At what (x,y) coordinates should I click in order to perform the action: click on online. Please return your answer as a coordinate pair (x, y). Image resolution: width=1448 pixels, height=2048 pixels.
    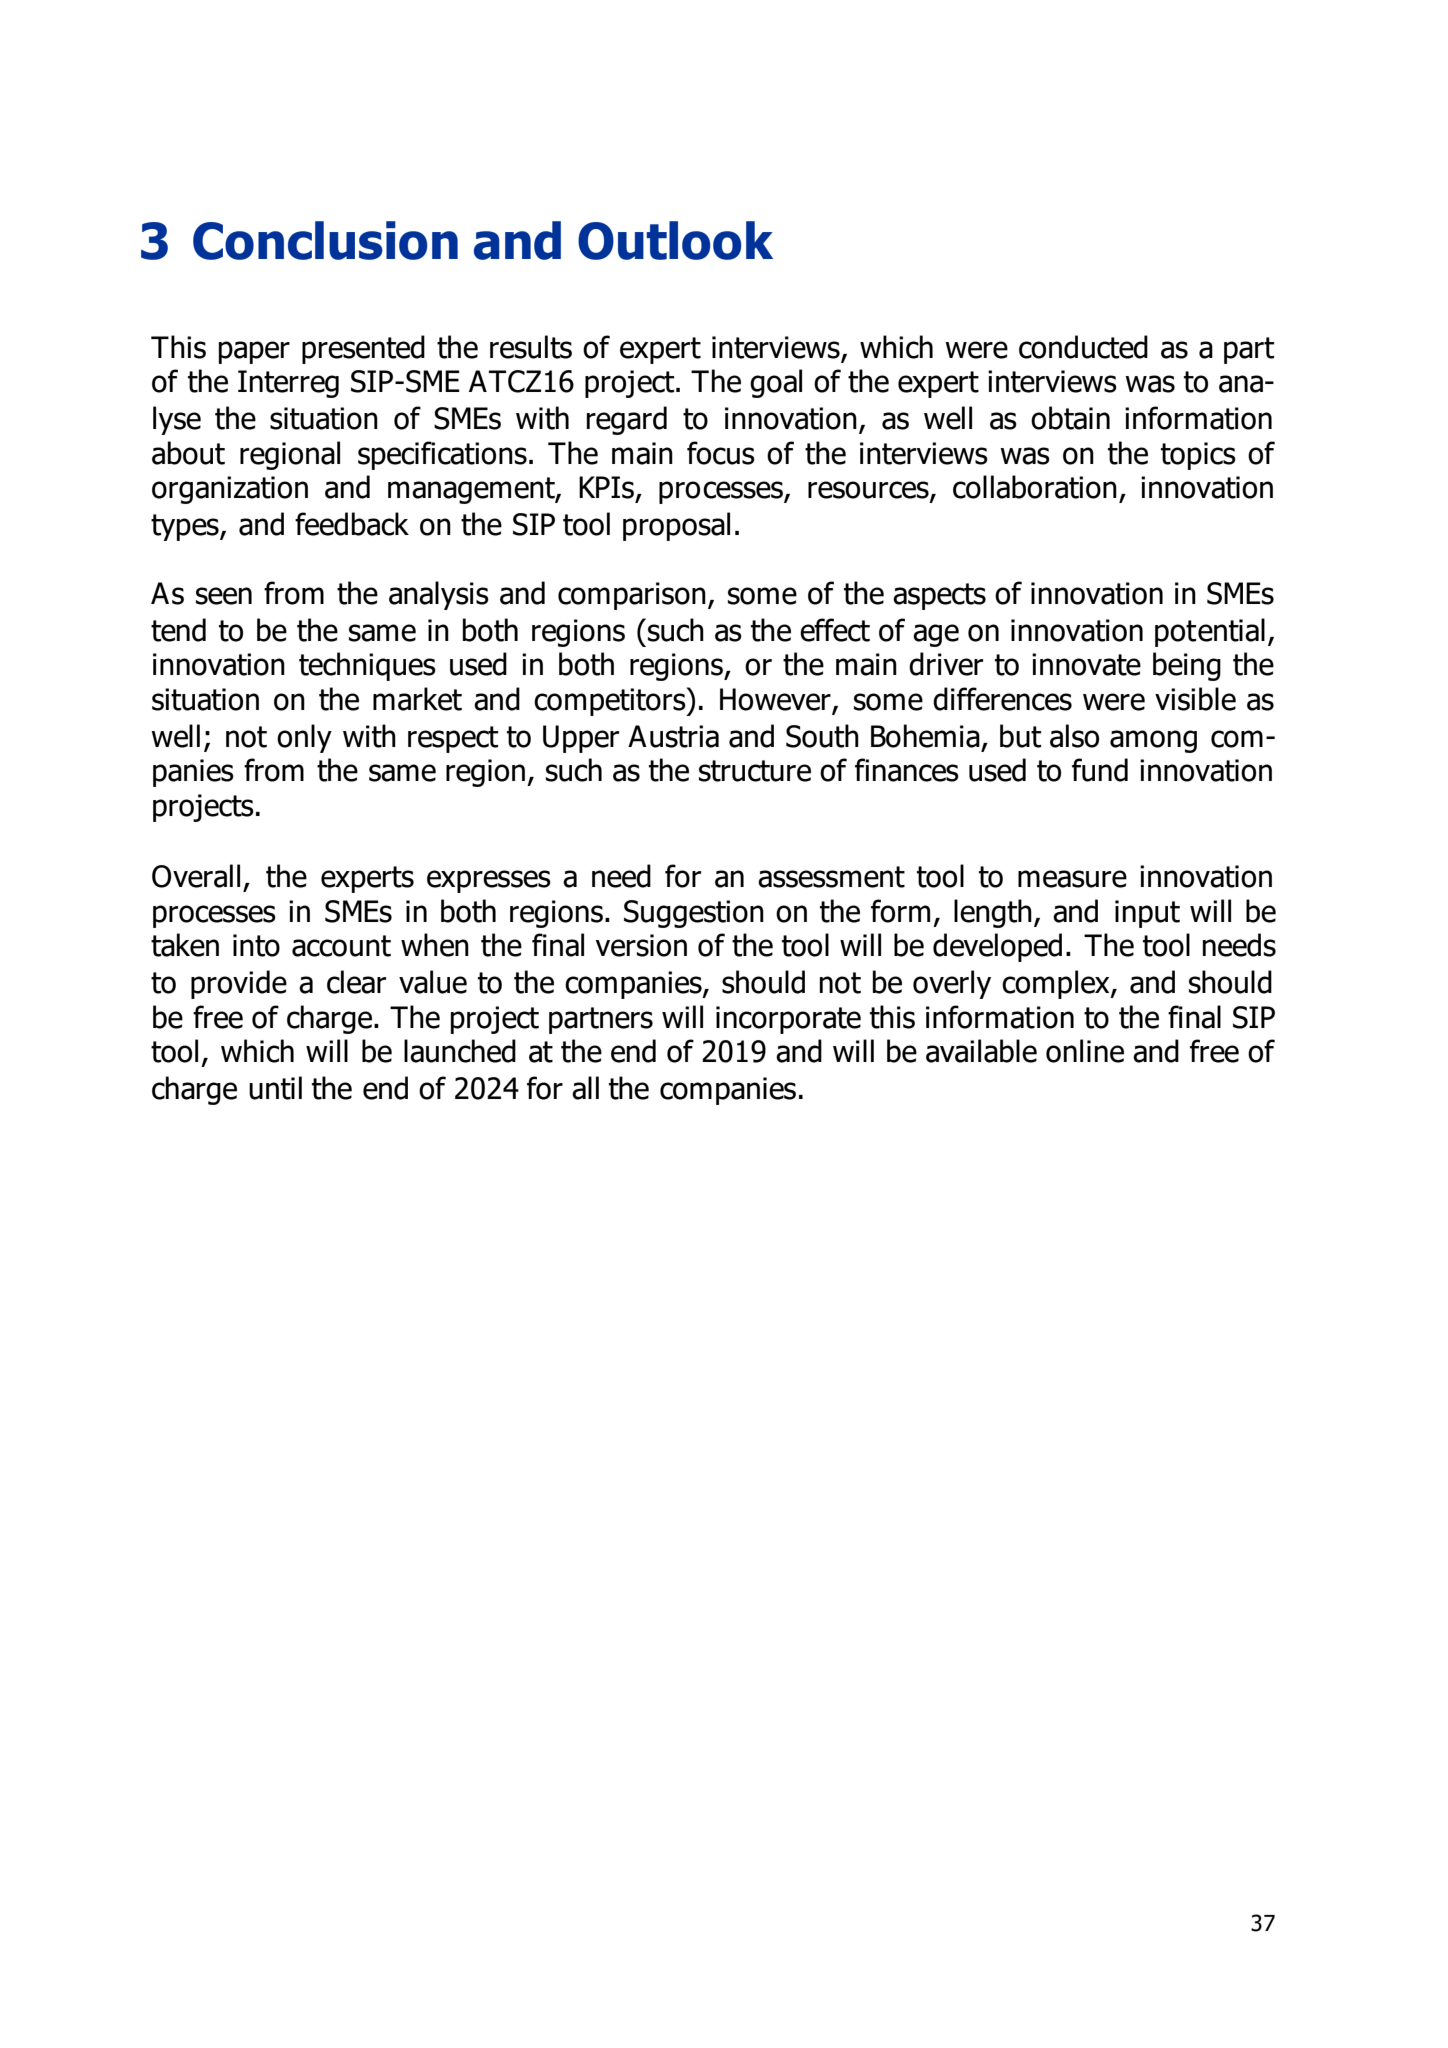
    Looking at the image, I should click on (1085, 1051).
